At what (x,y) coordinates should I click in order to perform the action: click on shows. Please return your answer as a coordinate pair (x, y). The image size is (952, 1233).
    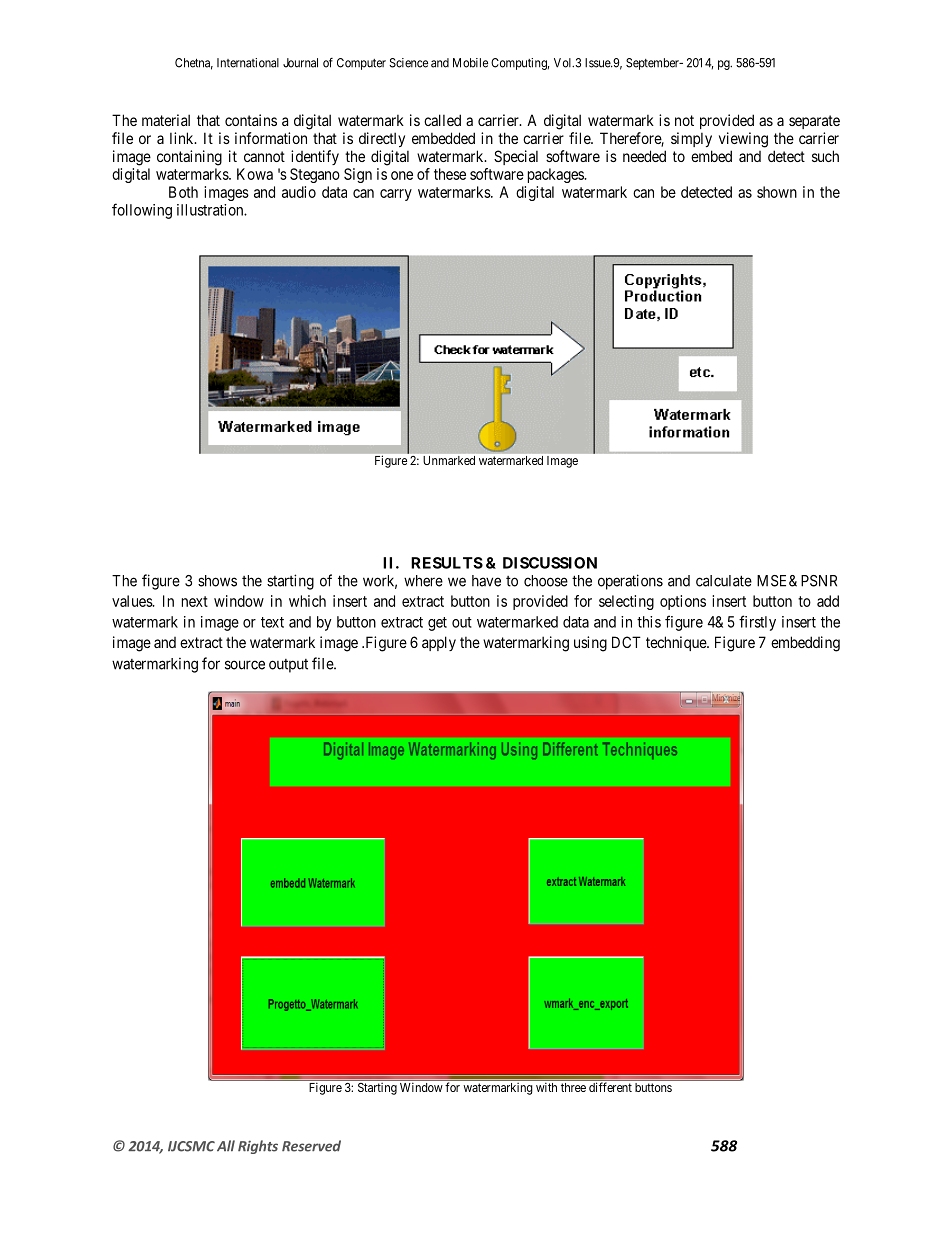
    Looking at the image, I should click on (217, 581).
